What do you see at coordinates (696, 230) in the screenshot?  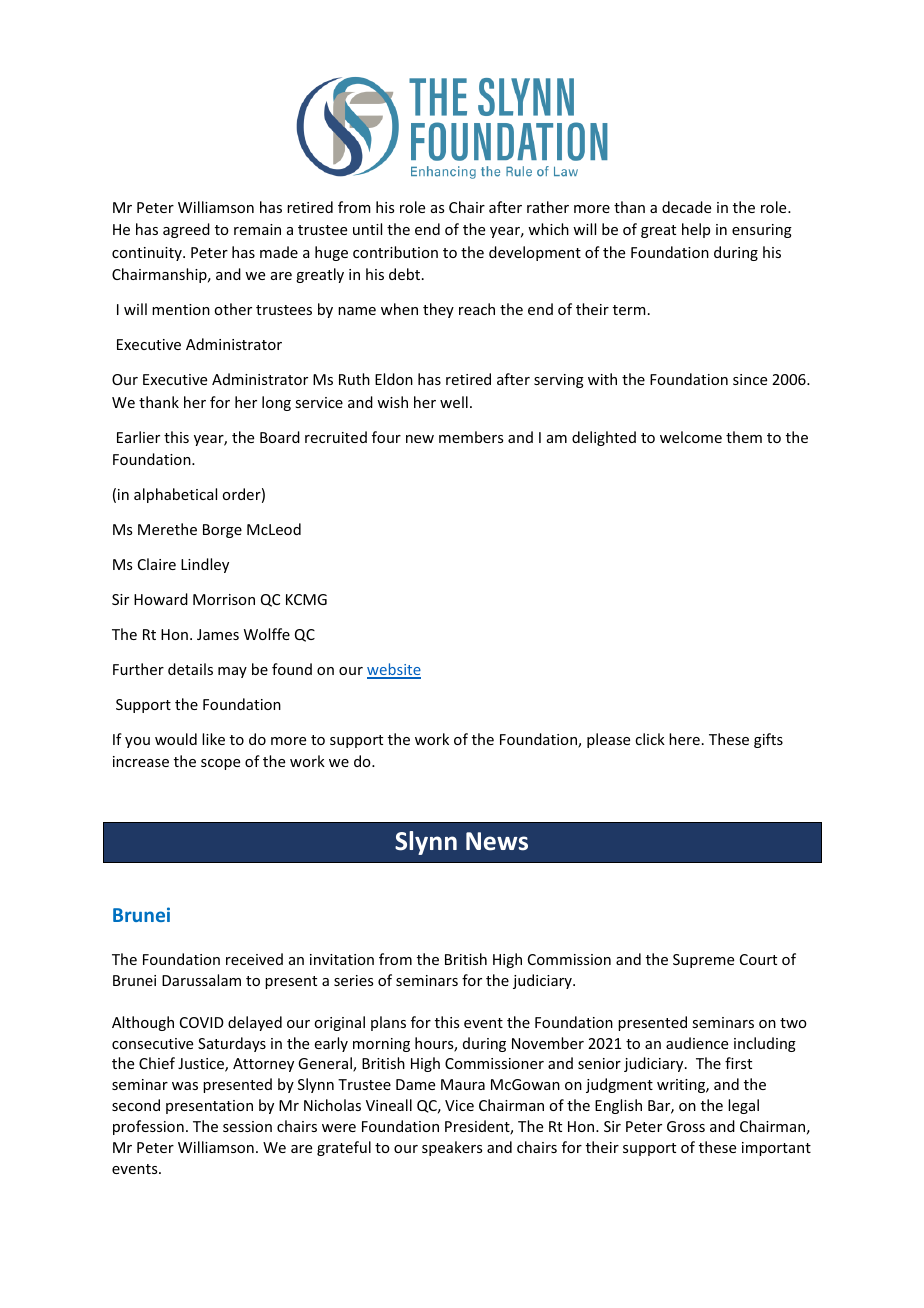 I see `help` at bounding box center [696, 230].
